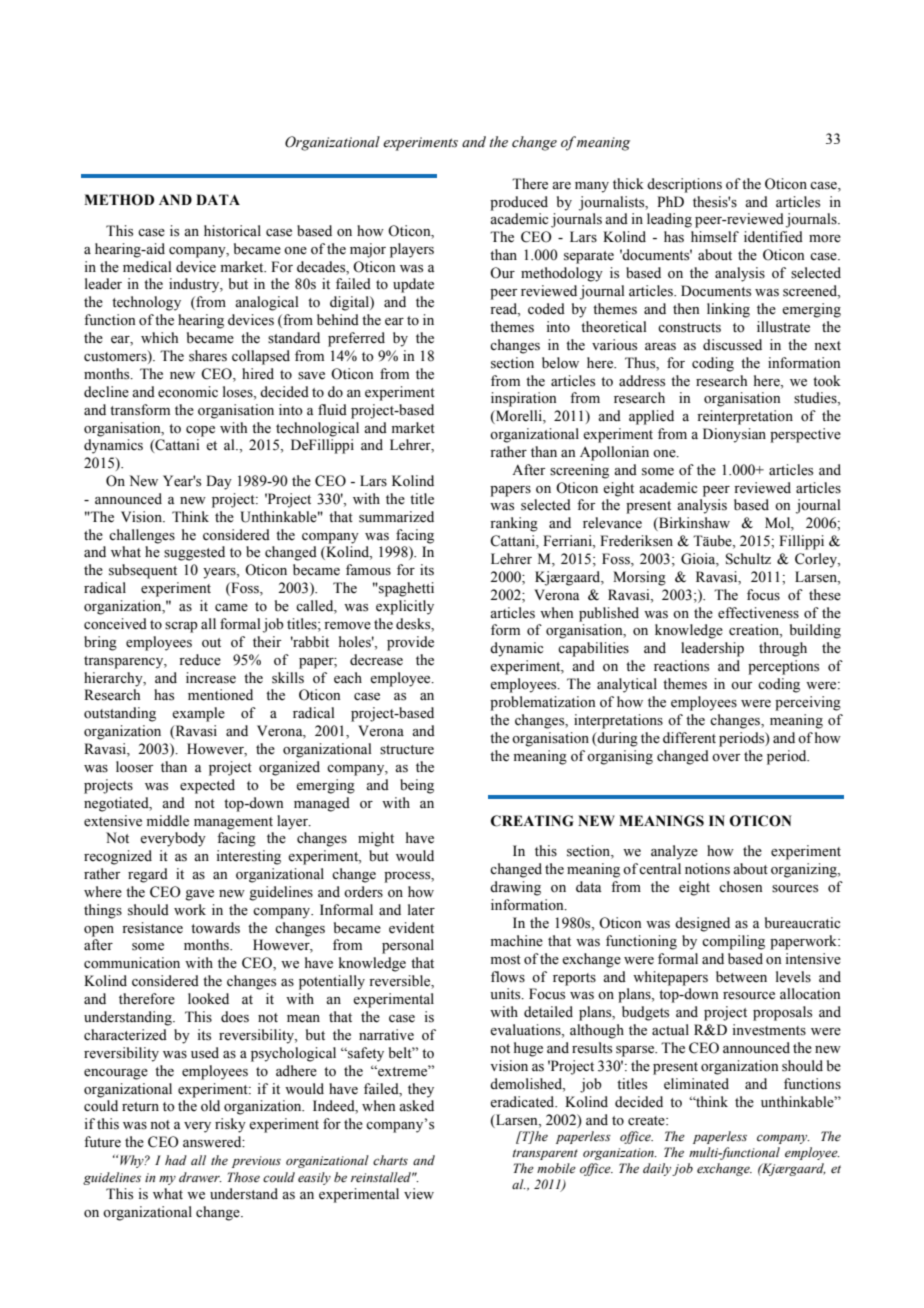 This screenshot has height=1308, width=924. Describe the element at coordinates (194, 553) in the screenshot. I see `suggested` at that location.
